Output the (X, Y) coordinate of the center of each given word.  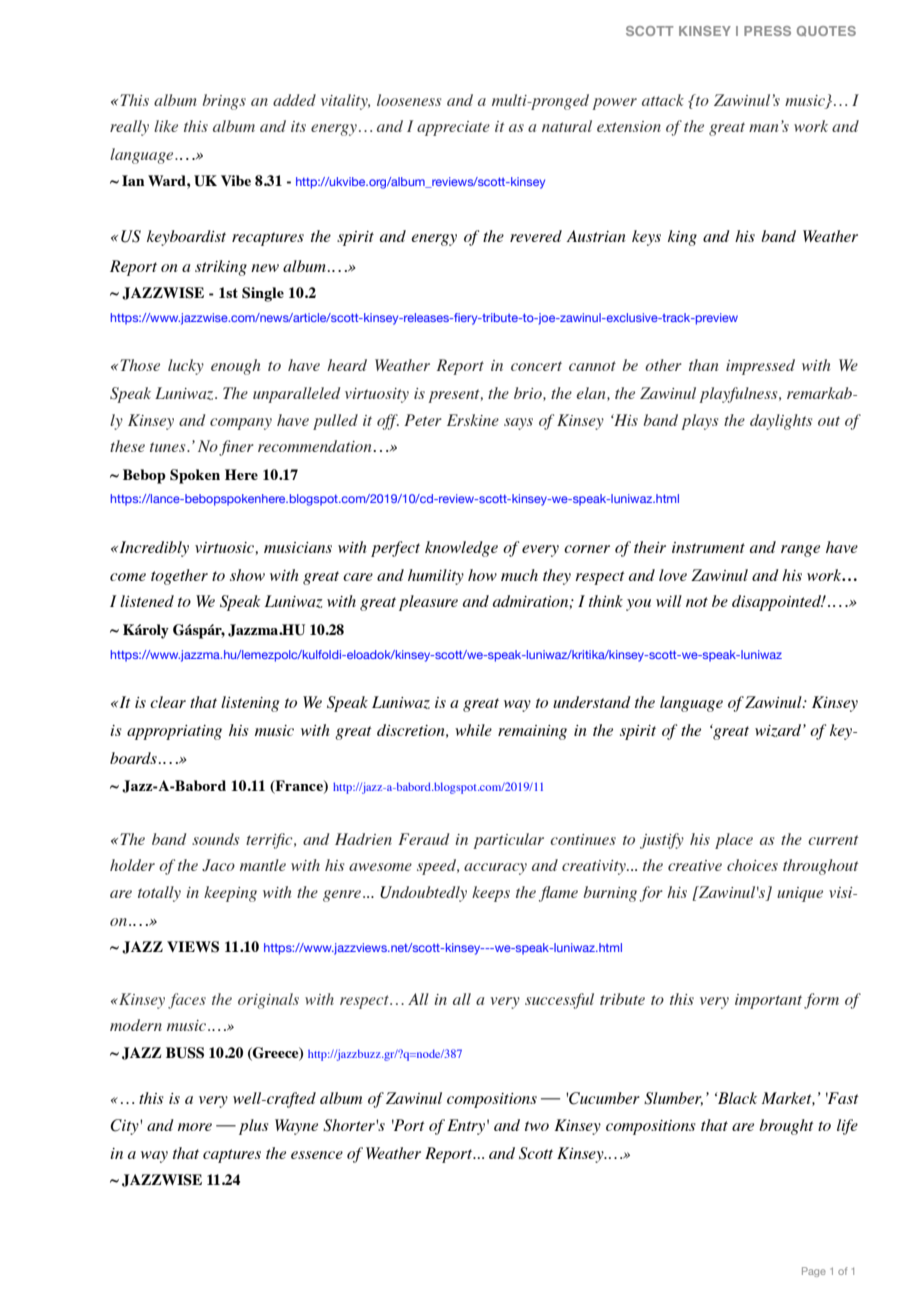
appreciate (453, 128)
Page (814, 1272)
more (195, 1127)
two (537, 1126)
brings (224, 102)
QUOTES (826, 31)
